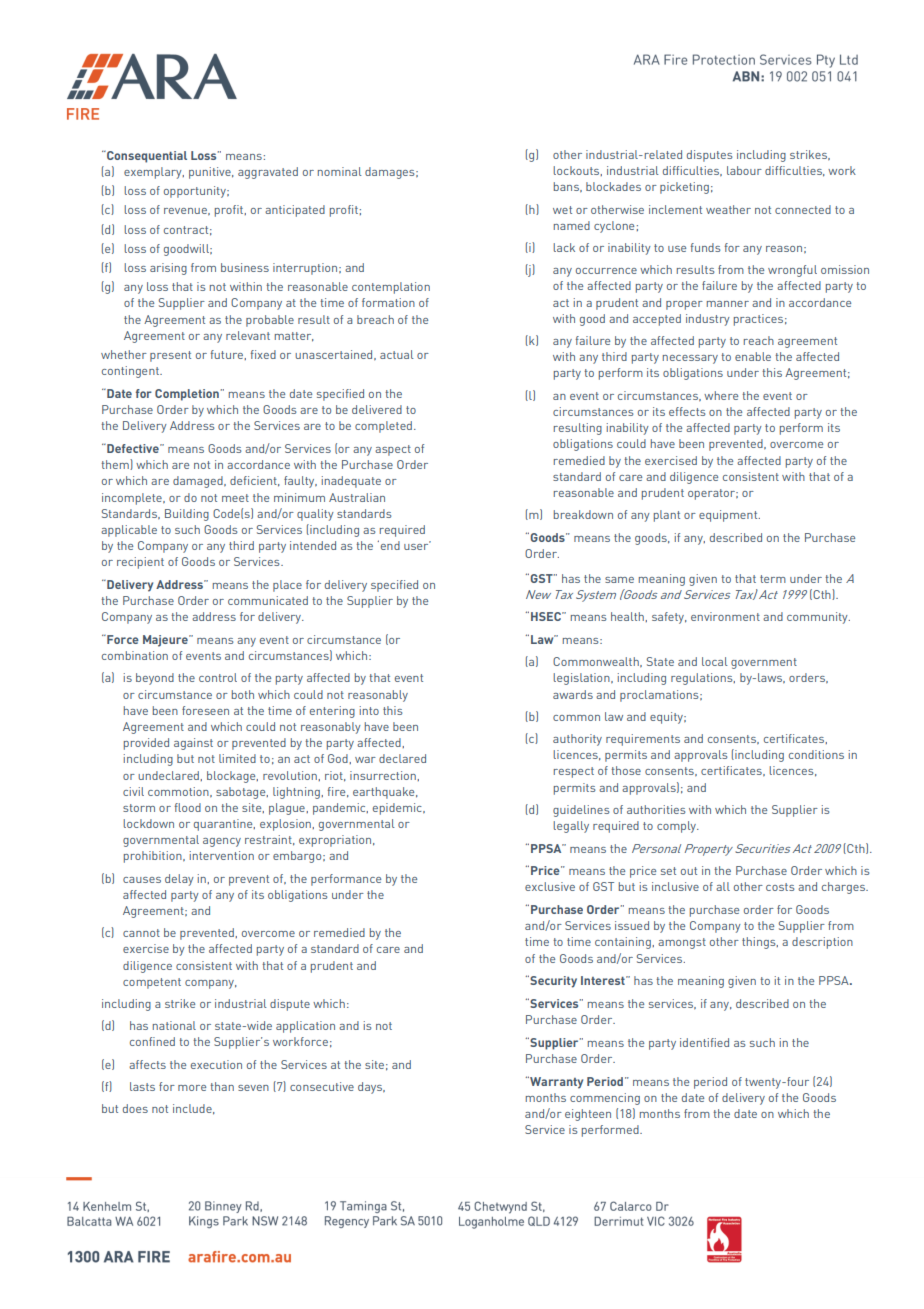 This page has width=924, height=1309. Describe the element at coordinates (232, 777) in the page. I see `blockage` at that location.
